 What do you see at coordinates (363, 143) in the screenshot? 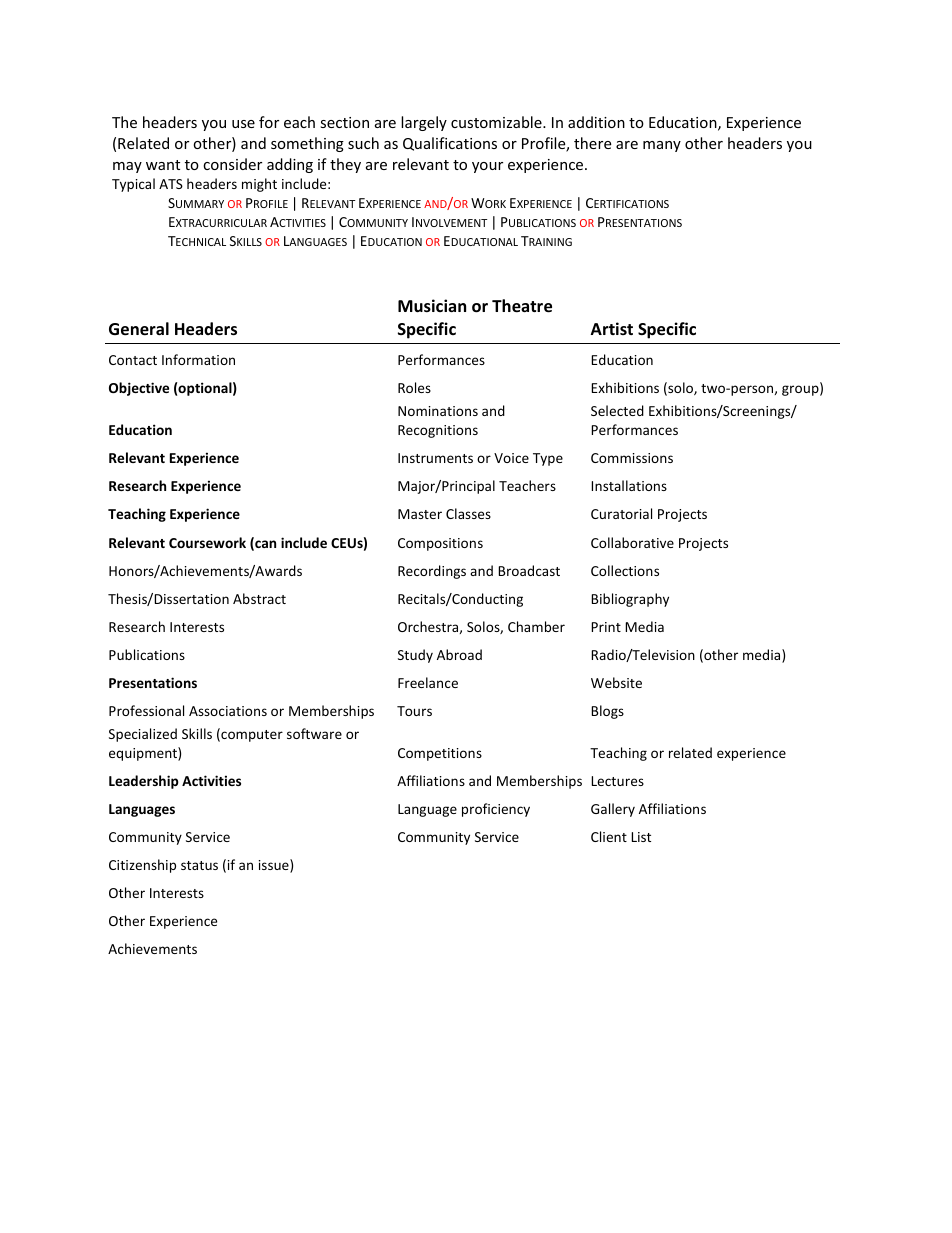
I see `such` at bounding box center [363, 143].
